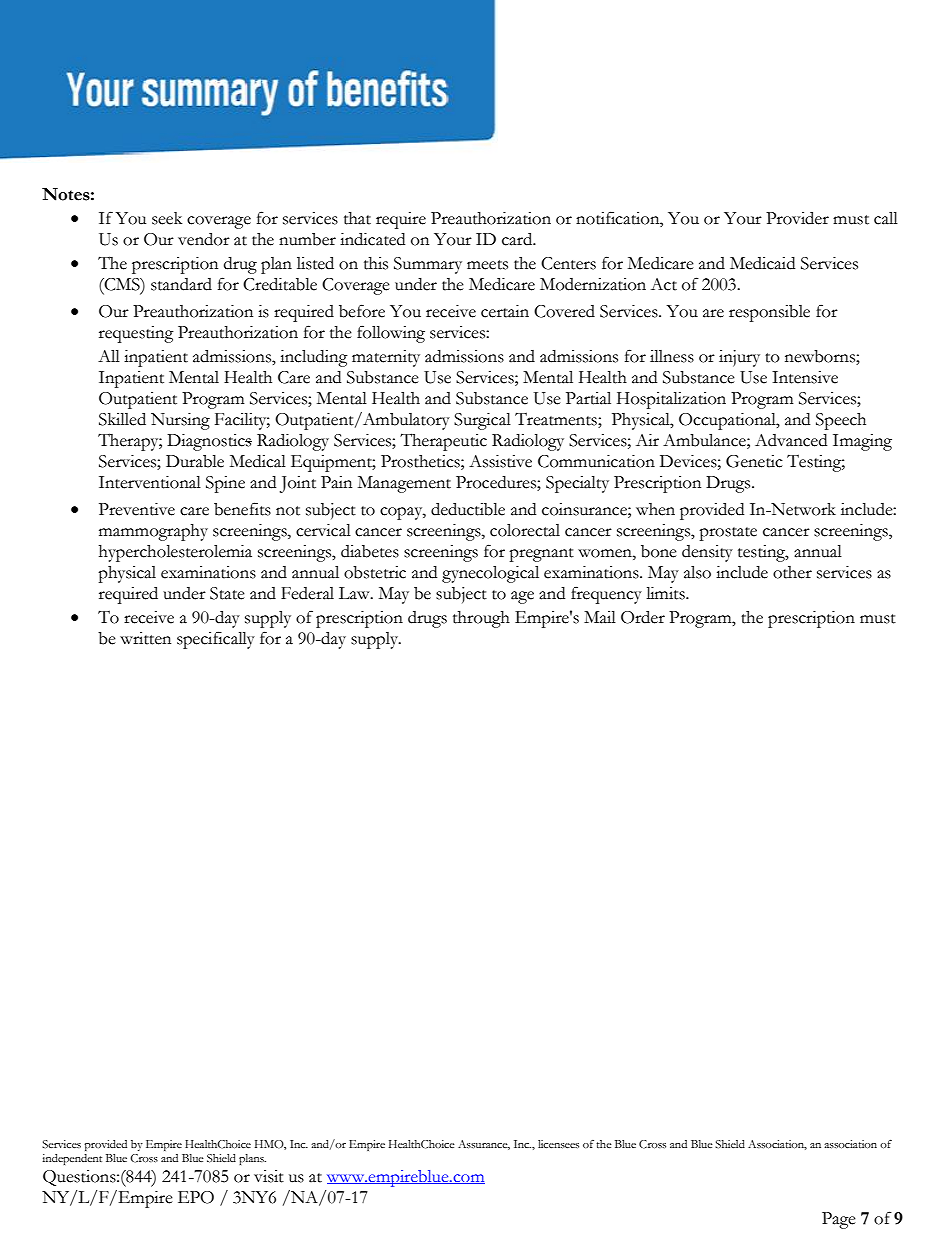 The width and height of the image is (952, 1233). I want to click on licensees, so click(558, 1144).
